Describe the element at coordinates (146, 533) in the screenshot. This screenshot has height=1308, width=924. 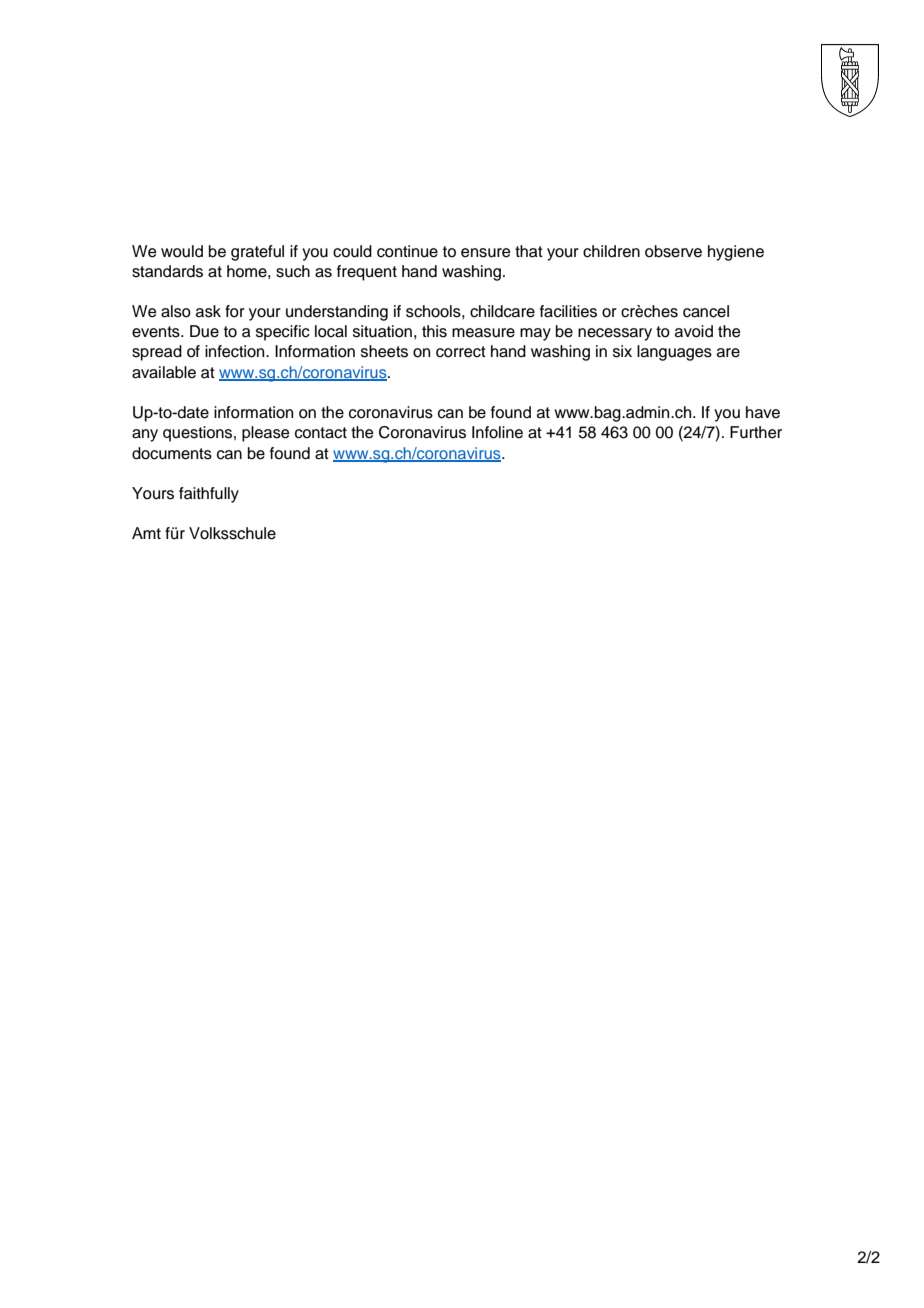
I see `Amt` at that location.
